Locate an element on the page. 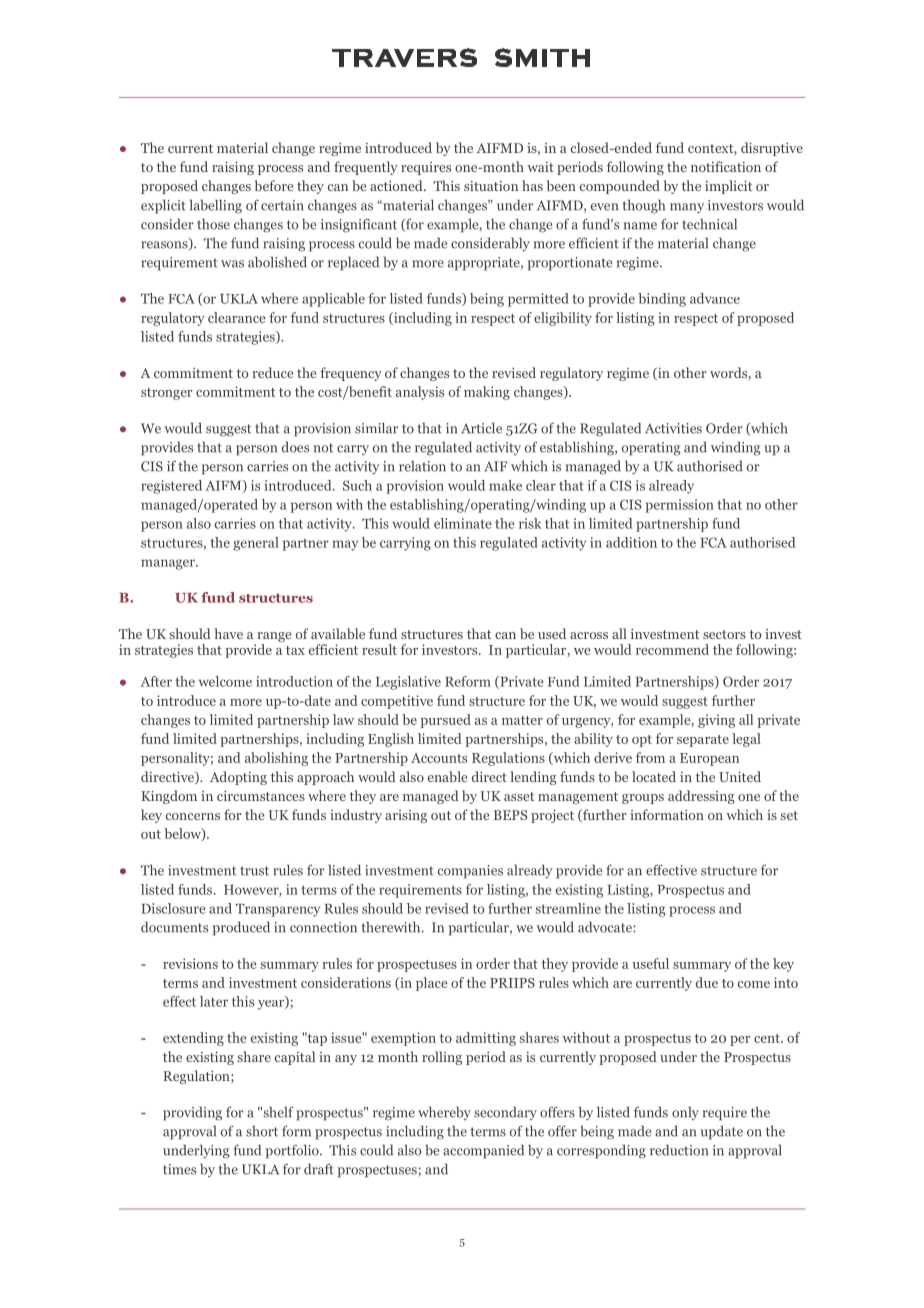 This image has height=1308, width=924. addressing is located at coordinates (701, 797).
